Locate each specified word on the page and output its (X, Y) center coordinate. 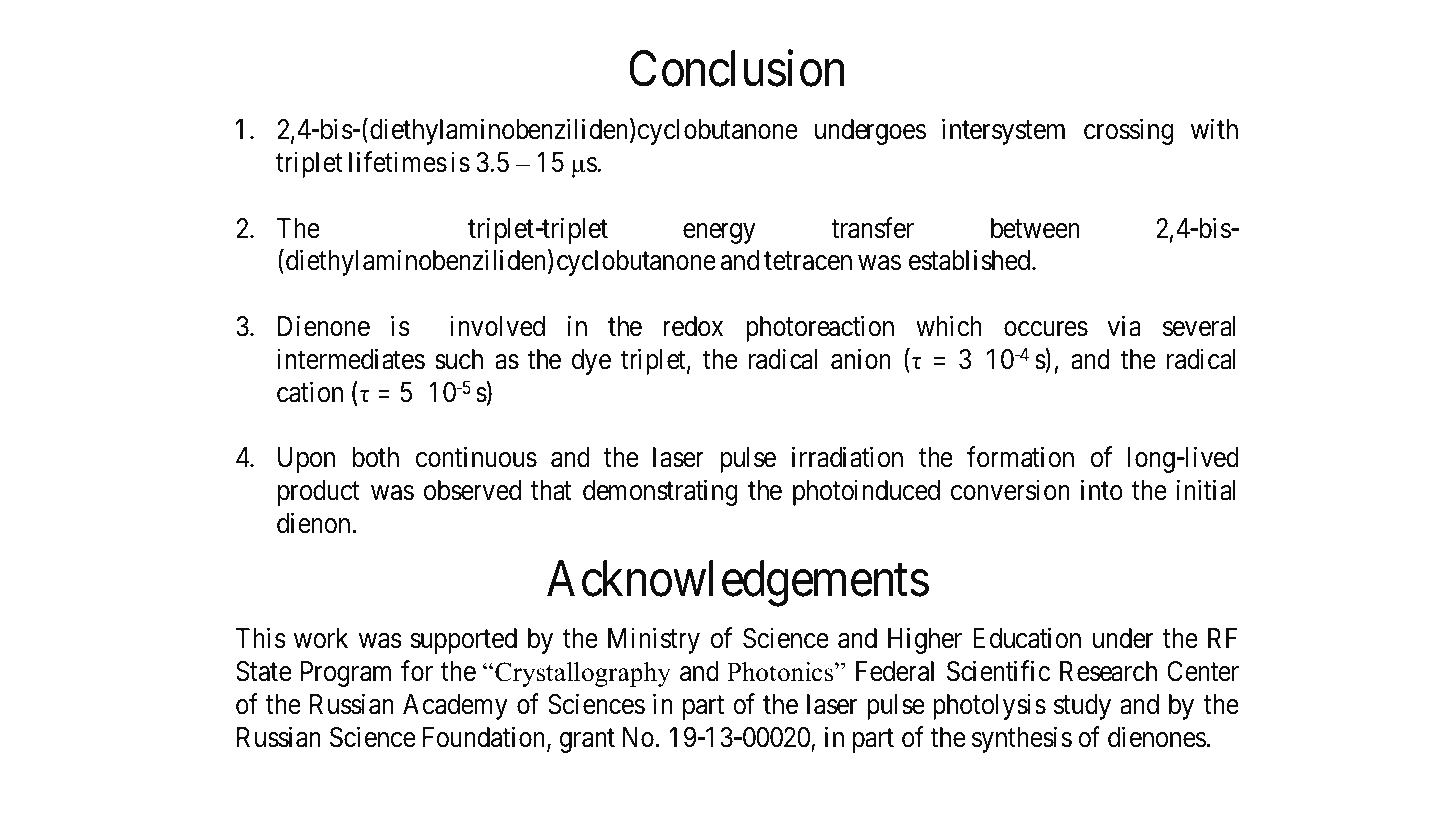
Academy (455, 707)
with (1214, 128)
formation (1020, 457)
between (1035, 228)
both (376, 457)
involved (497, 326)
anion (861, 359)
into (1102, 490)
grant (587, 741)
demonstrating (660, 492)
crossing (1129, 131)
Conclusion (737, 68)
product (319, 493)
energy (719, 233)
